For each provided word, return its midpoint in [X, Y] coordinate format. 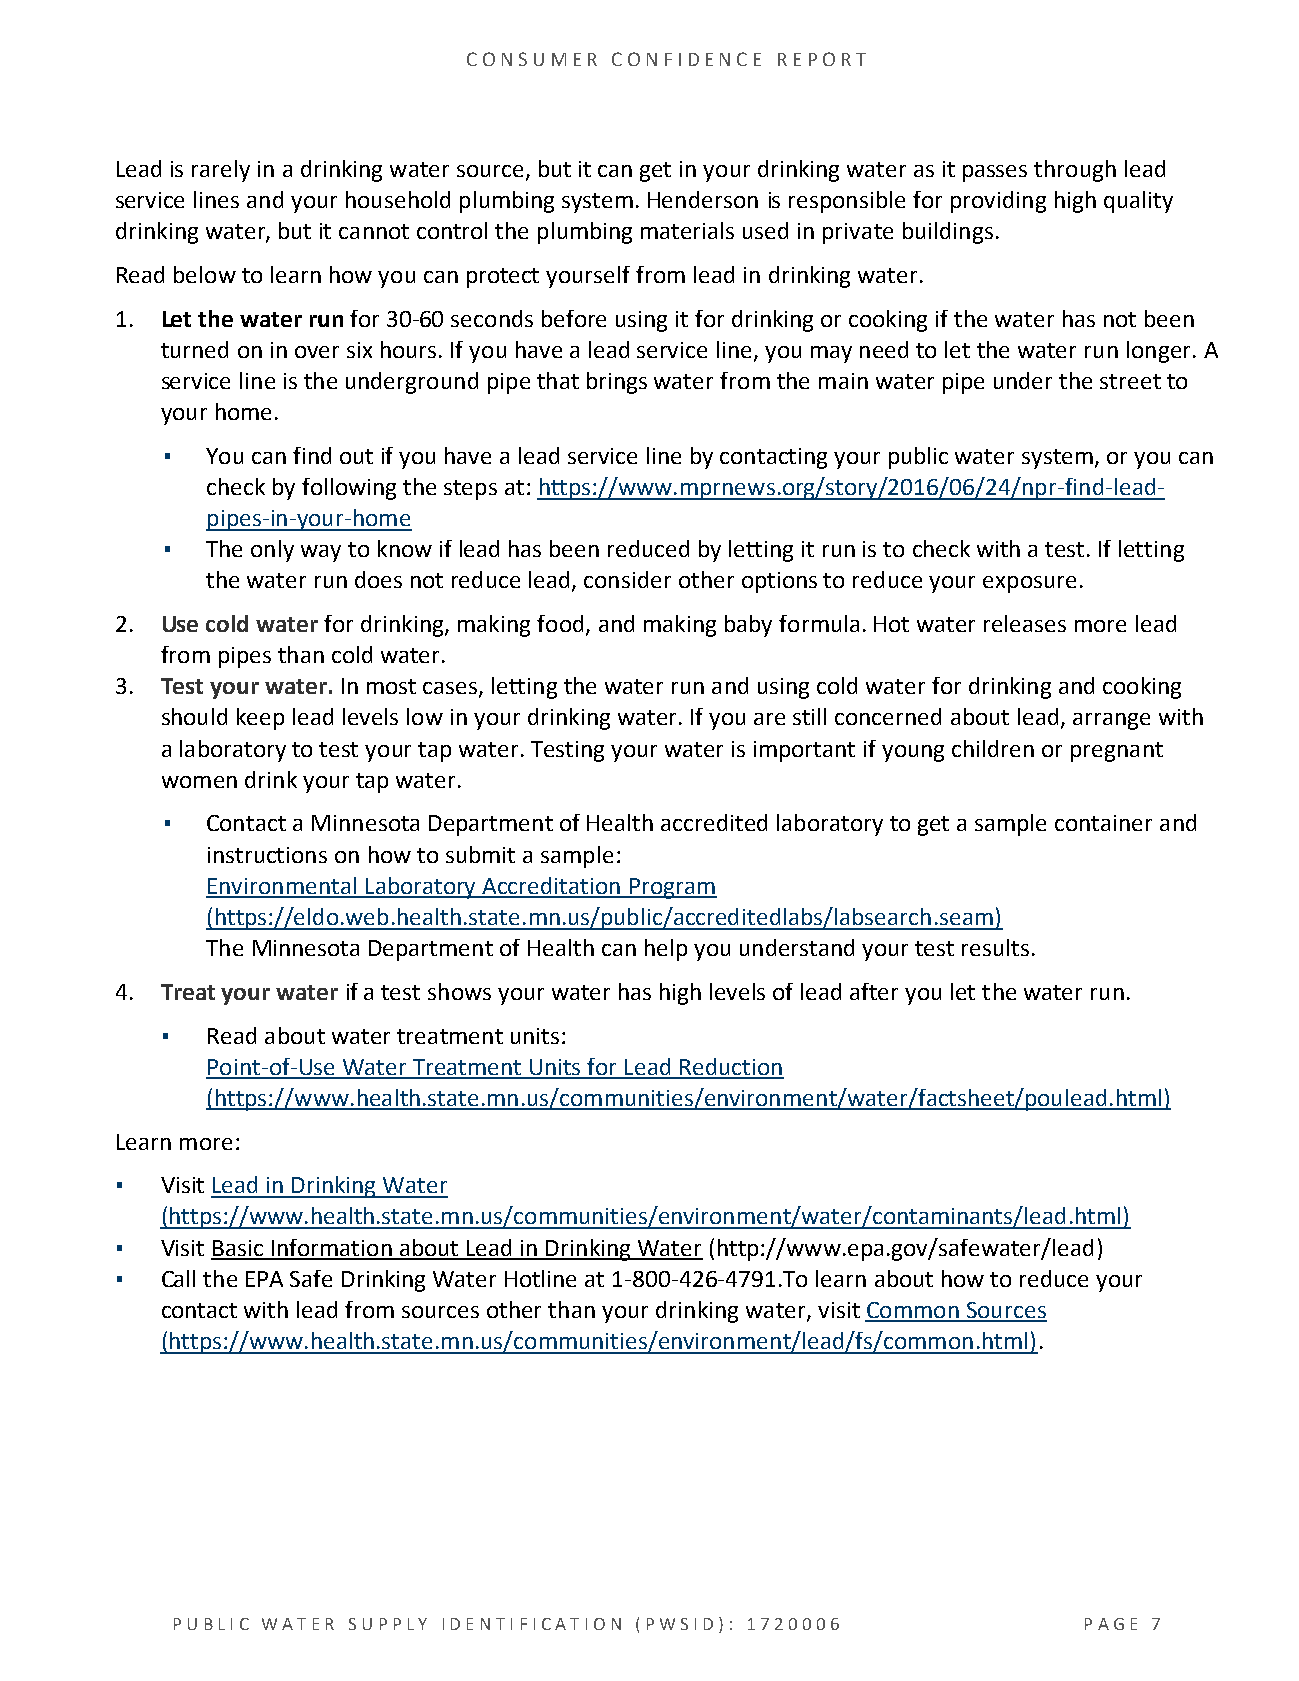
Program [672, 888]
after [874, 991]
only [272, 551]
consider [627, 579]
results [995, 947]
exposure [1029, 584]
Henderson [703, 199]
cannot [374, 231]
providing [998, 202]
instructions [267, 855]
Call [178, 1278]
